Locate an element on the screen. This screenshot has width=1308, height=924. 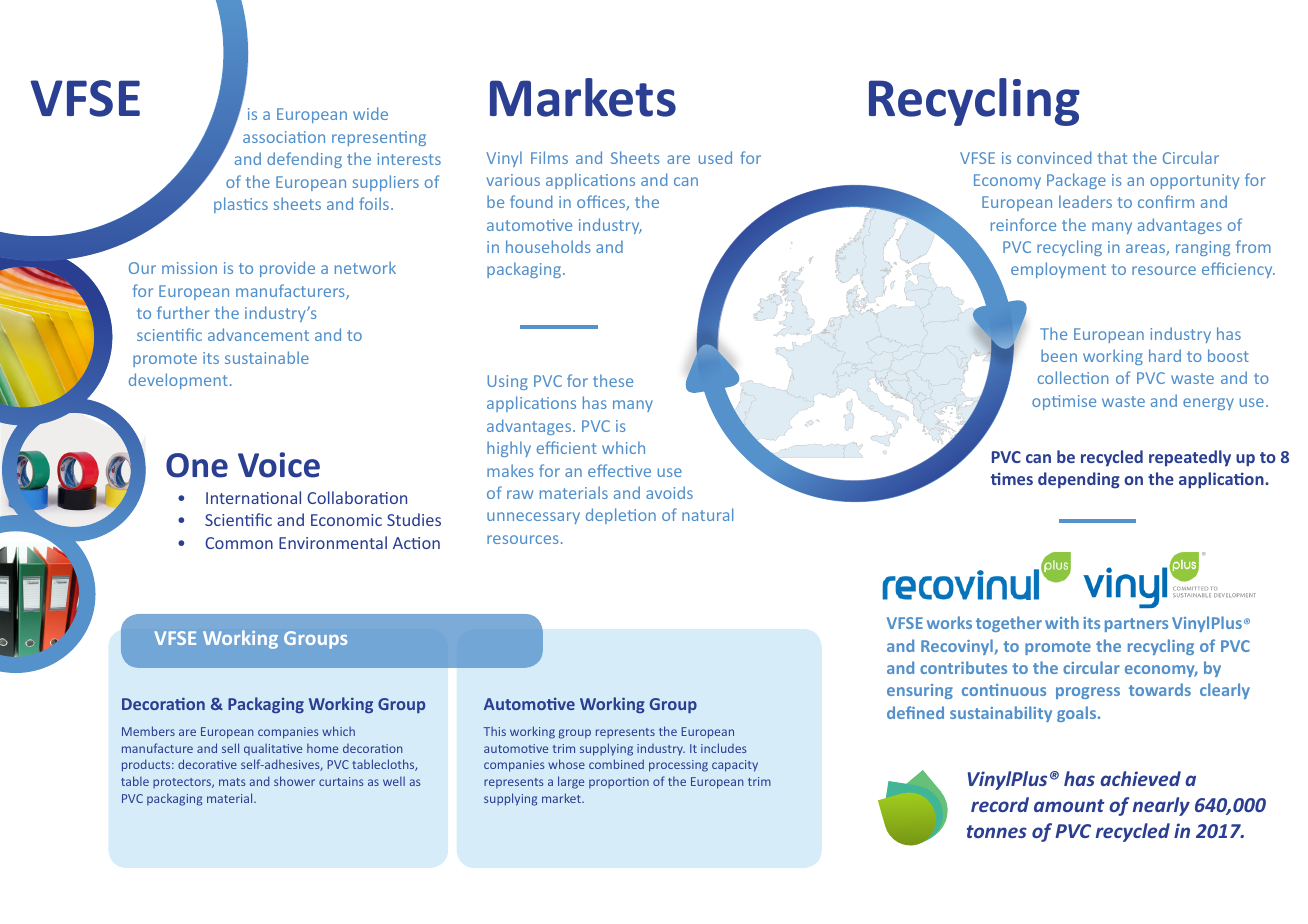
shower is located at coordinates (294, 781).
